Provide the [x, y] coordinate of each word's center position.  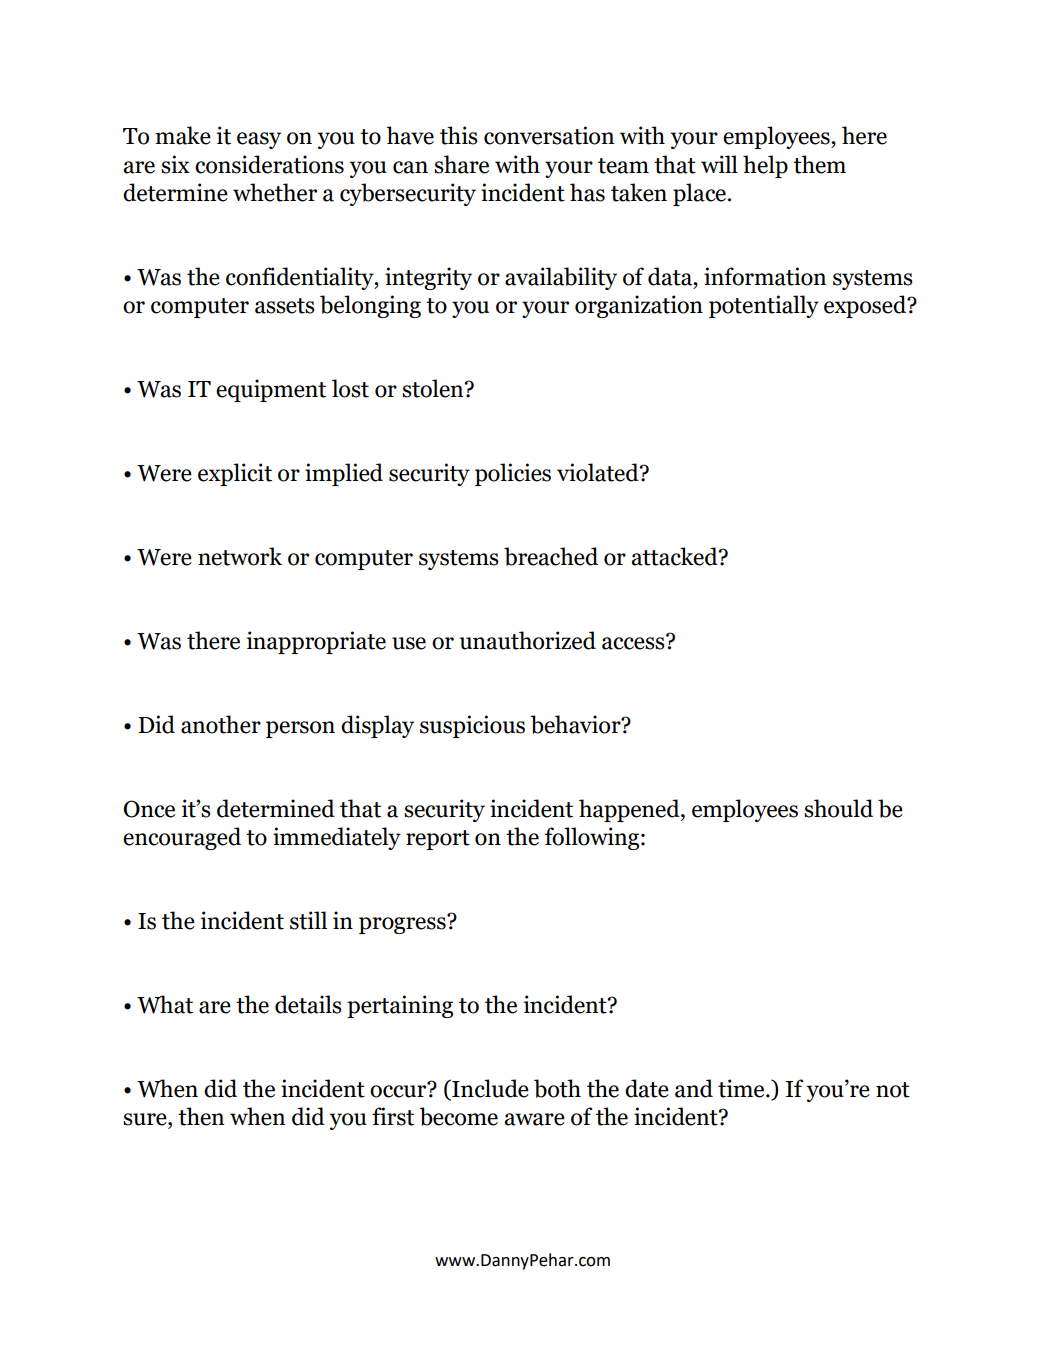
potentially [764, 306]
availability [561, 278]
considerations [269, 164]
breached [551, 556]
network [240, 556]
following [593, 838]
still [308, 920]
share [461, 164]
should [838, 808]
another [221, 724]
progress [403, 924]
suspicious [472, 726]
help [765, 166]
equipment [271, 390]
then [201, 1116]
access [634, 642]
